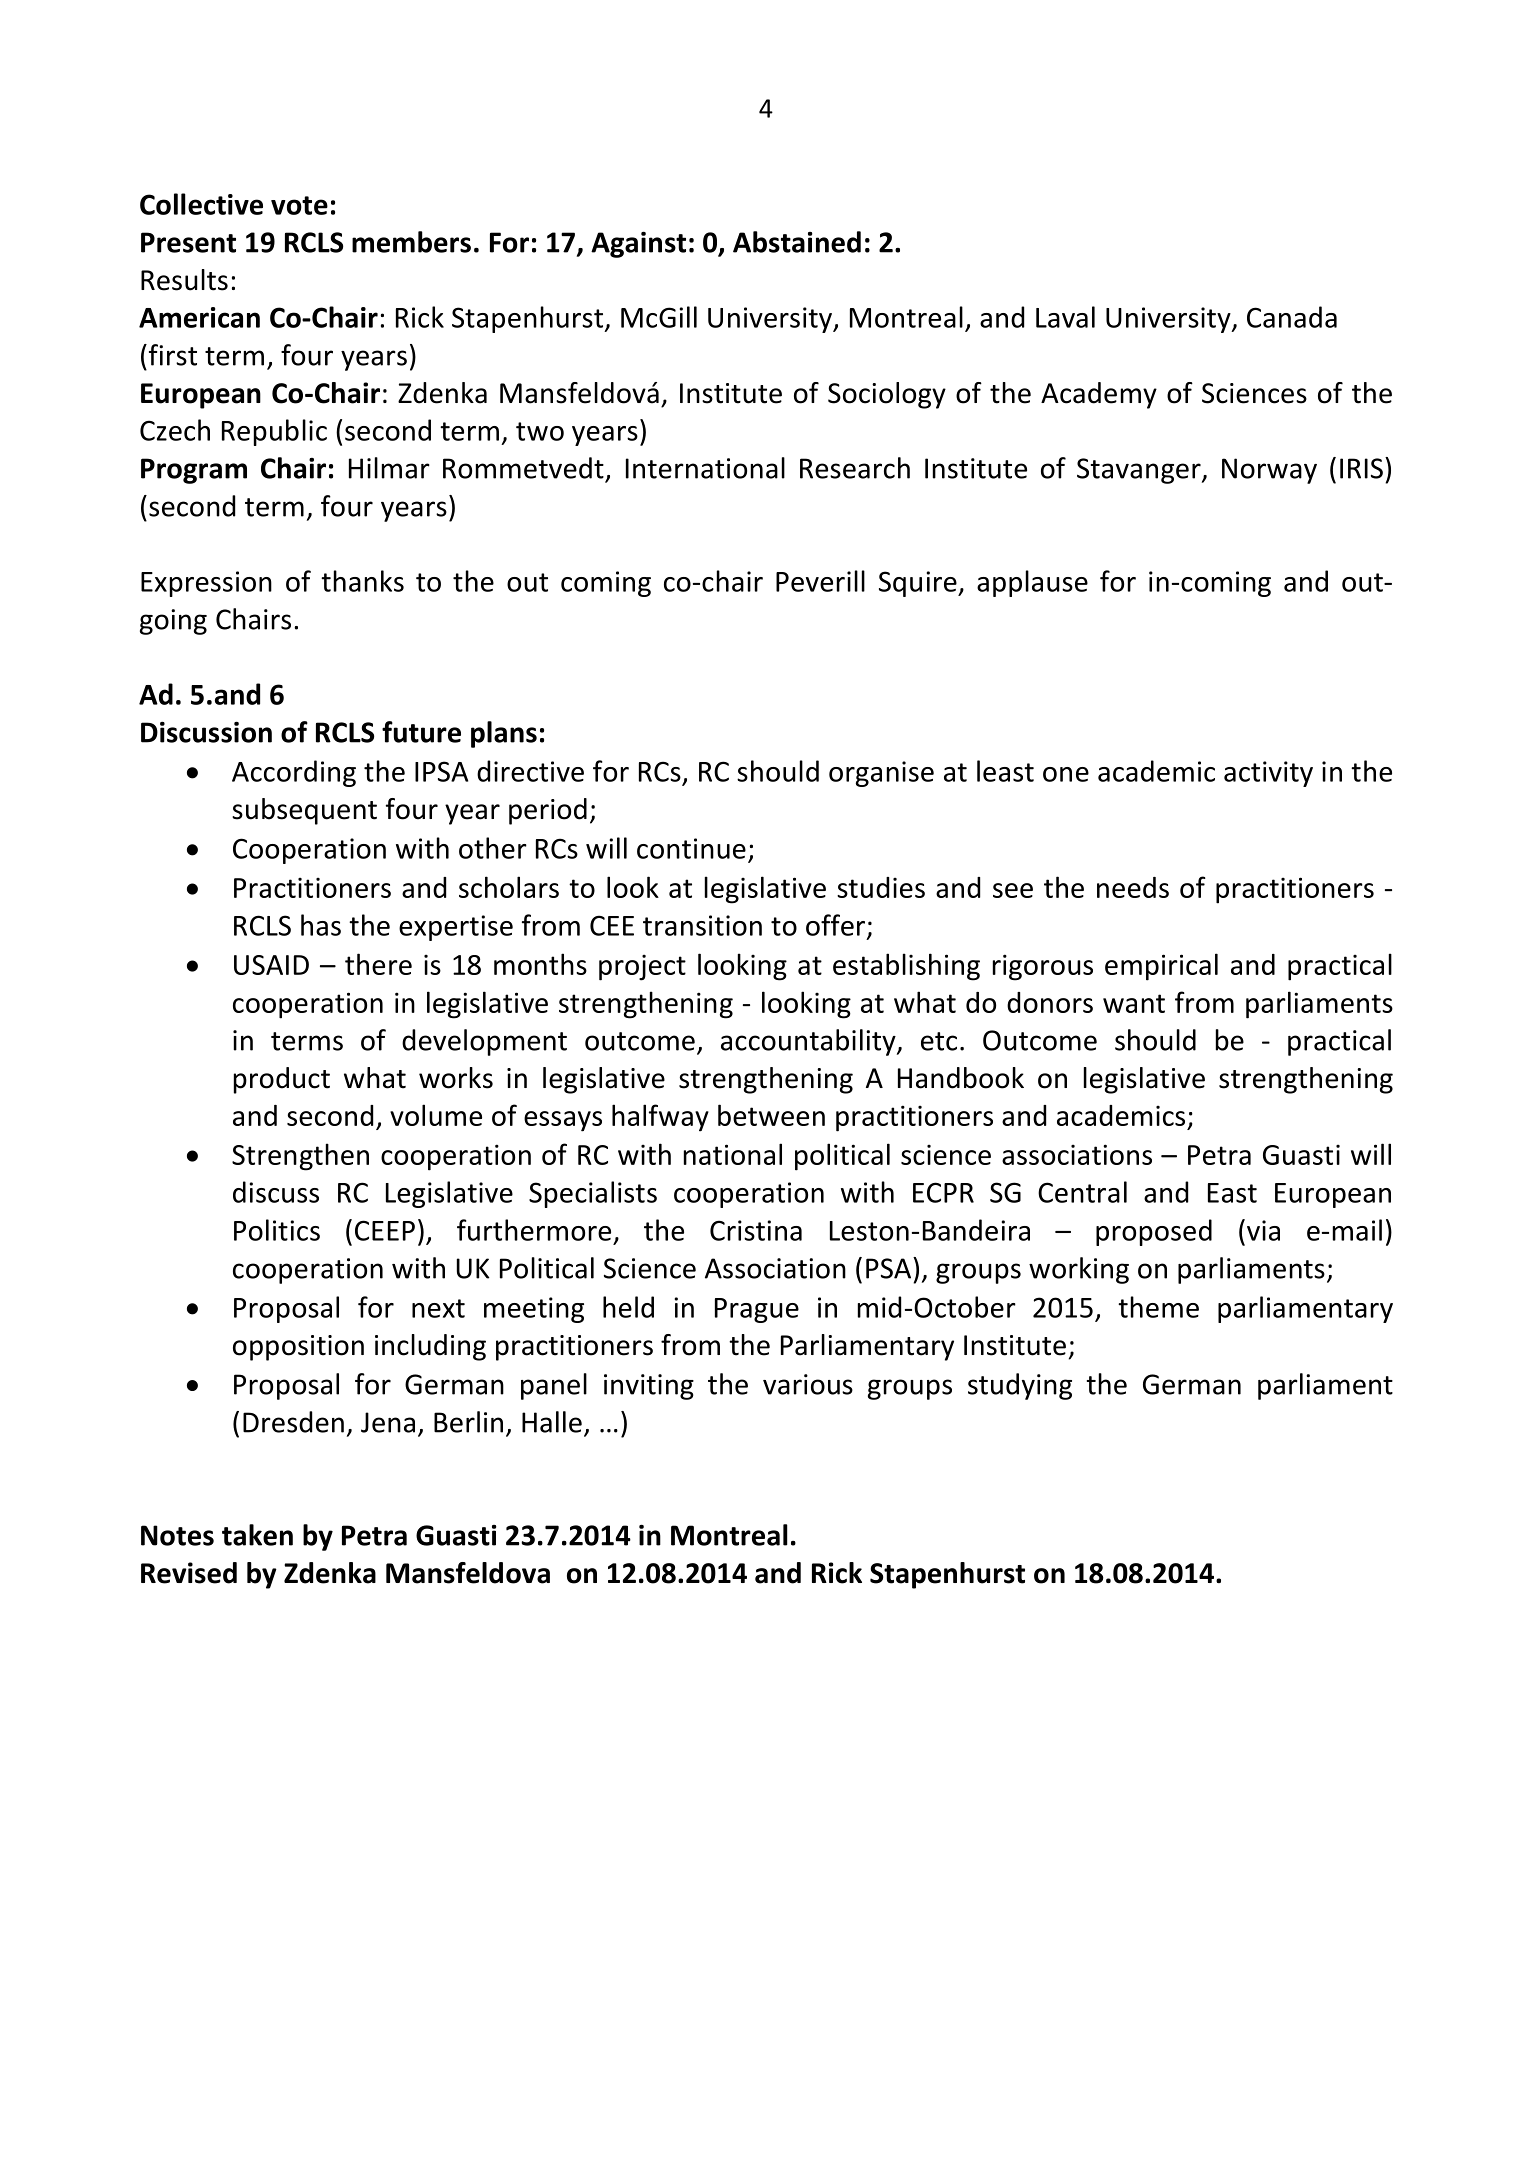  I want to click on Canada, so click(1292, 317).
